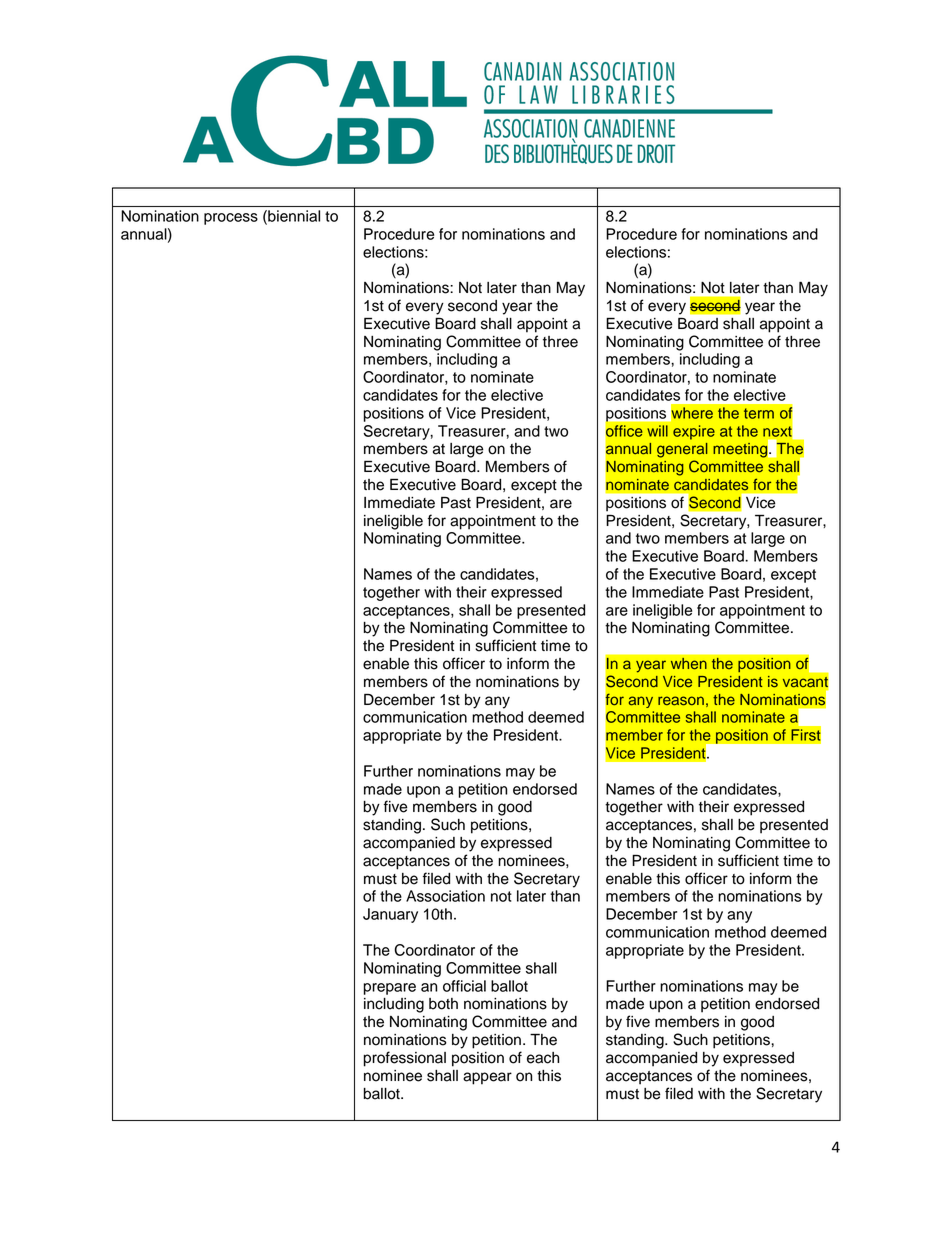 Image resolution: width=952 pixels, height=1233 pixels. What do you see at coordinates (657, 431) in the image?
I see `will` at bounding box center [657, 431].
